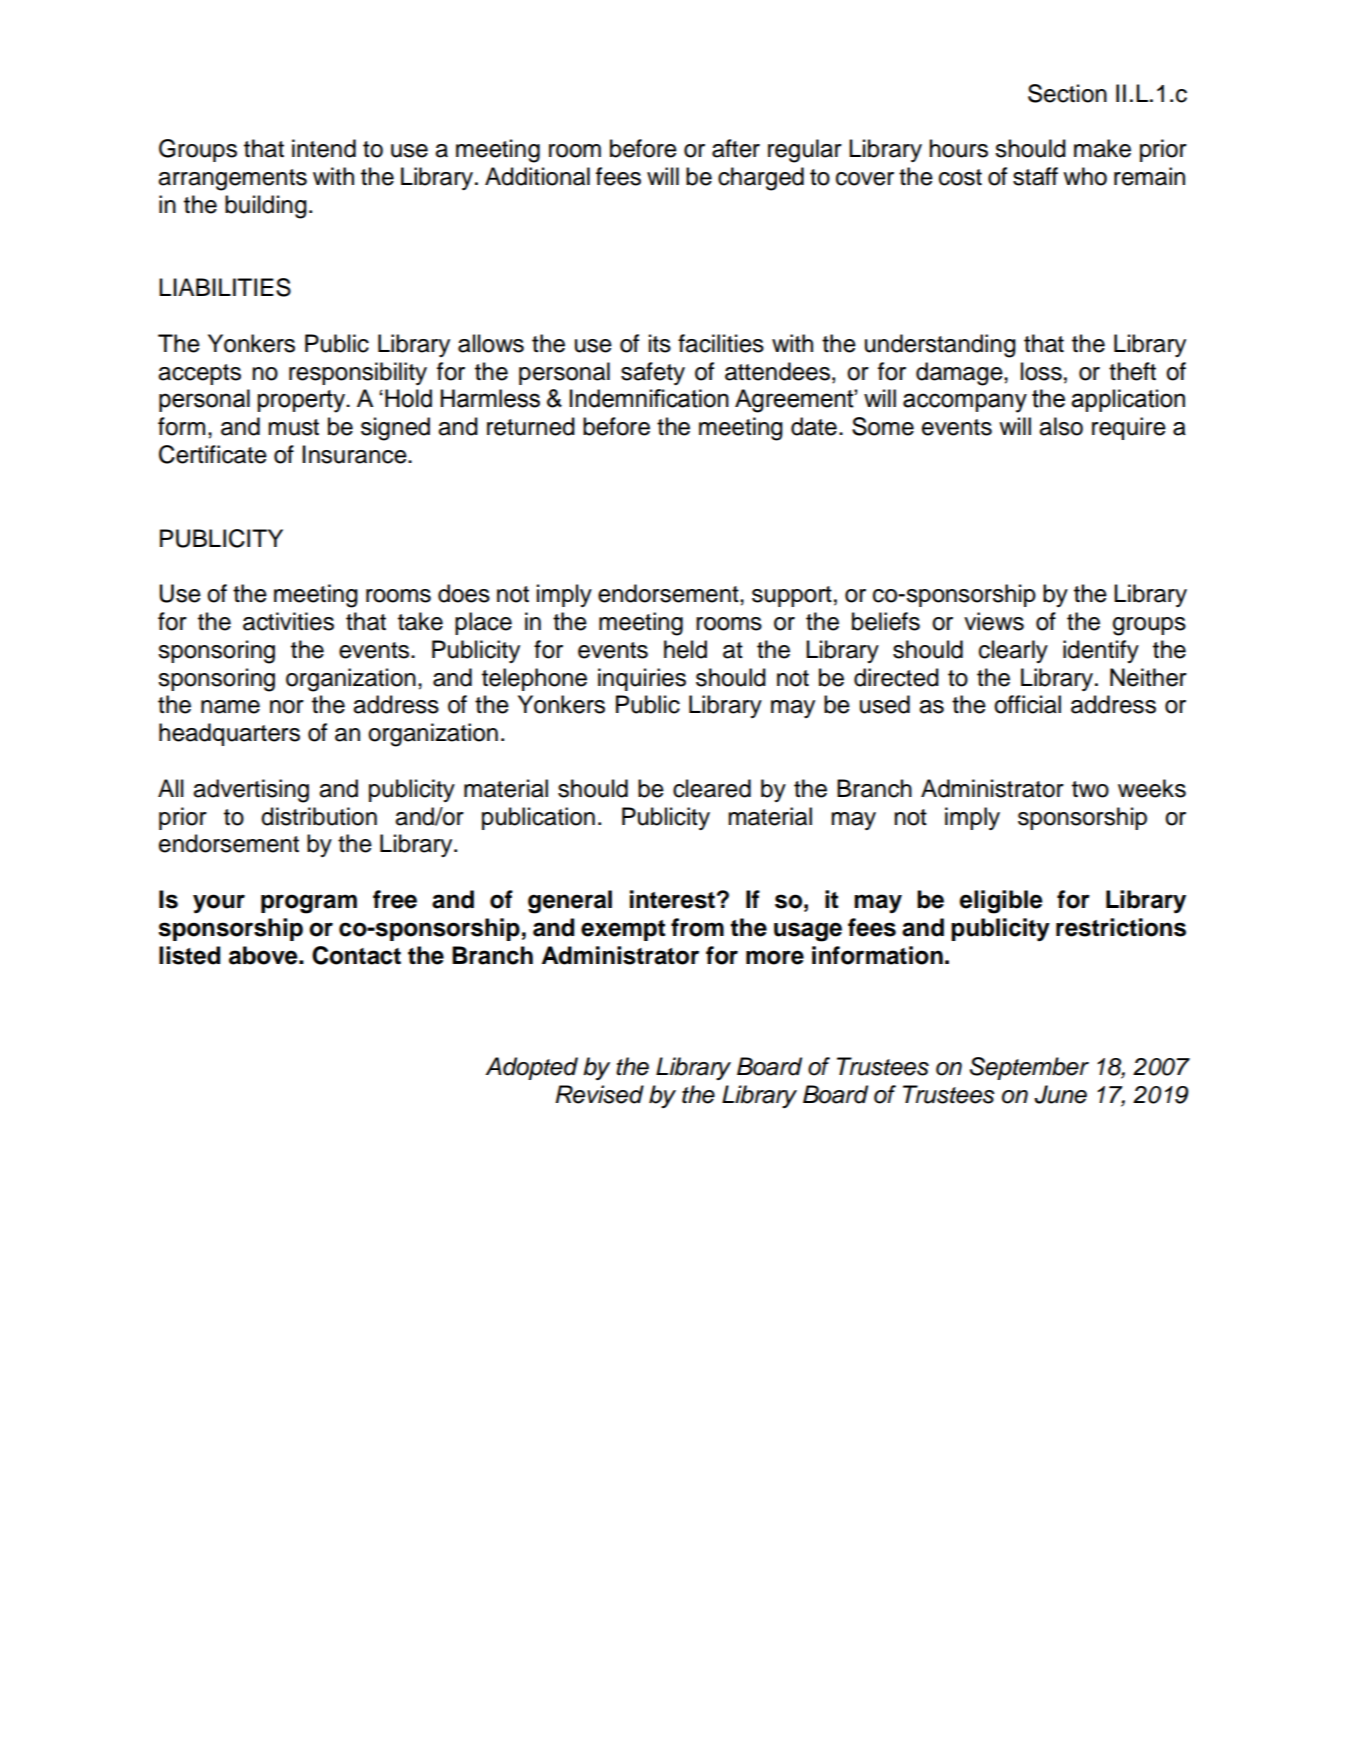 This screenshot has height=1741, width=1345. What do you see at coordinates (736, 148) in the screenshot?
I see `after` at bounding box center [736, 148].
